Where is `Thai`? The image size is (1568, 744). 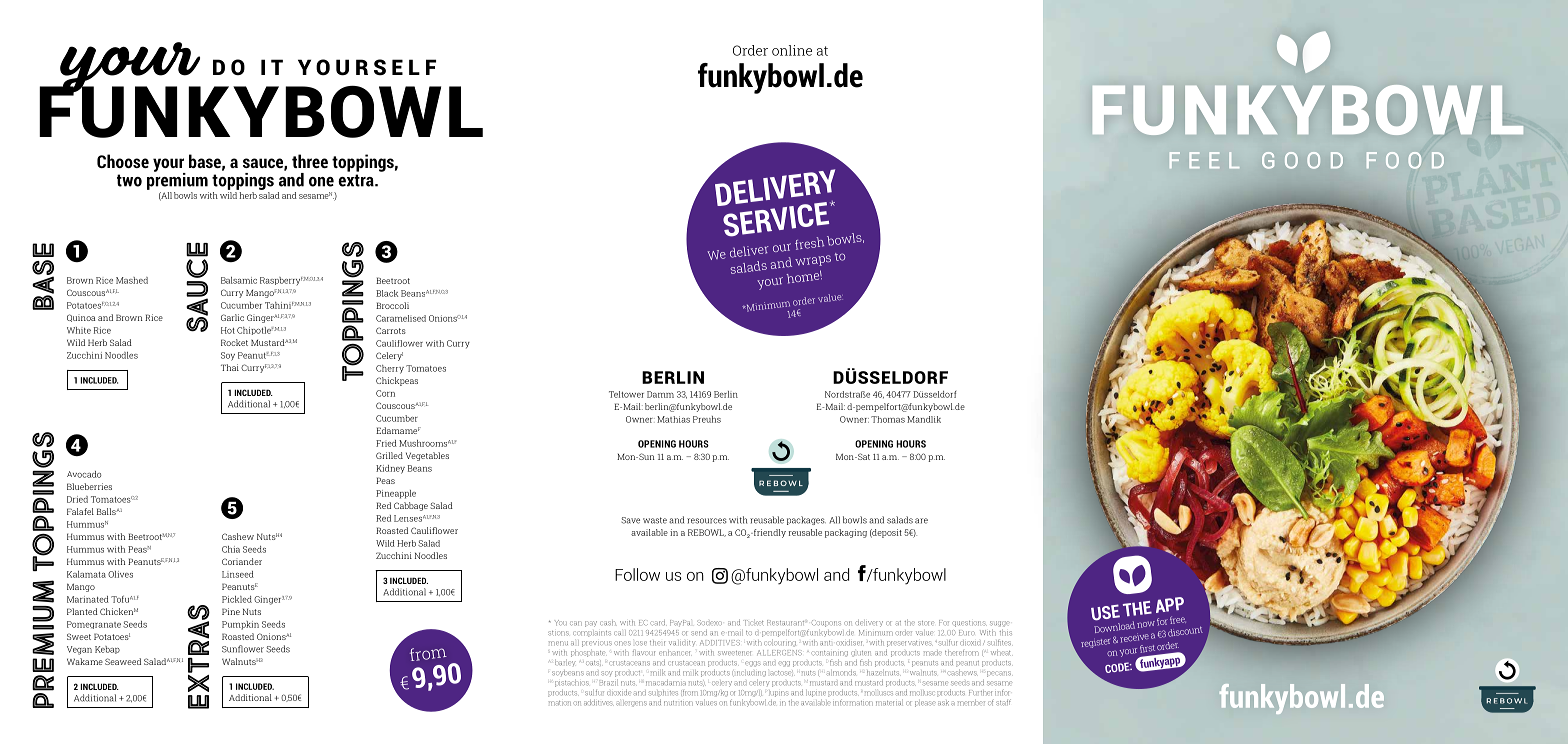
Thai is located at coordinates (230, 367).
